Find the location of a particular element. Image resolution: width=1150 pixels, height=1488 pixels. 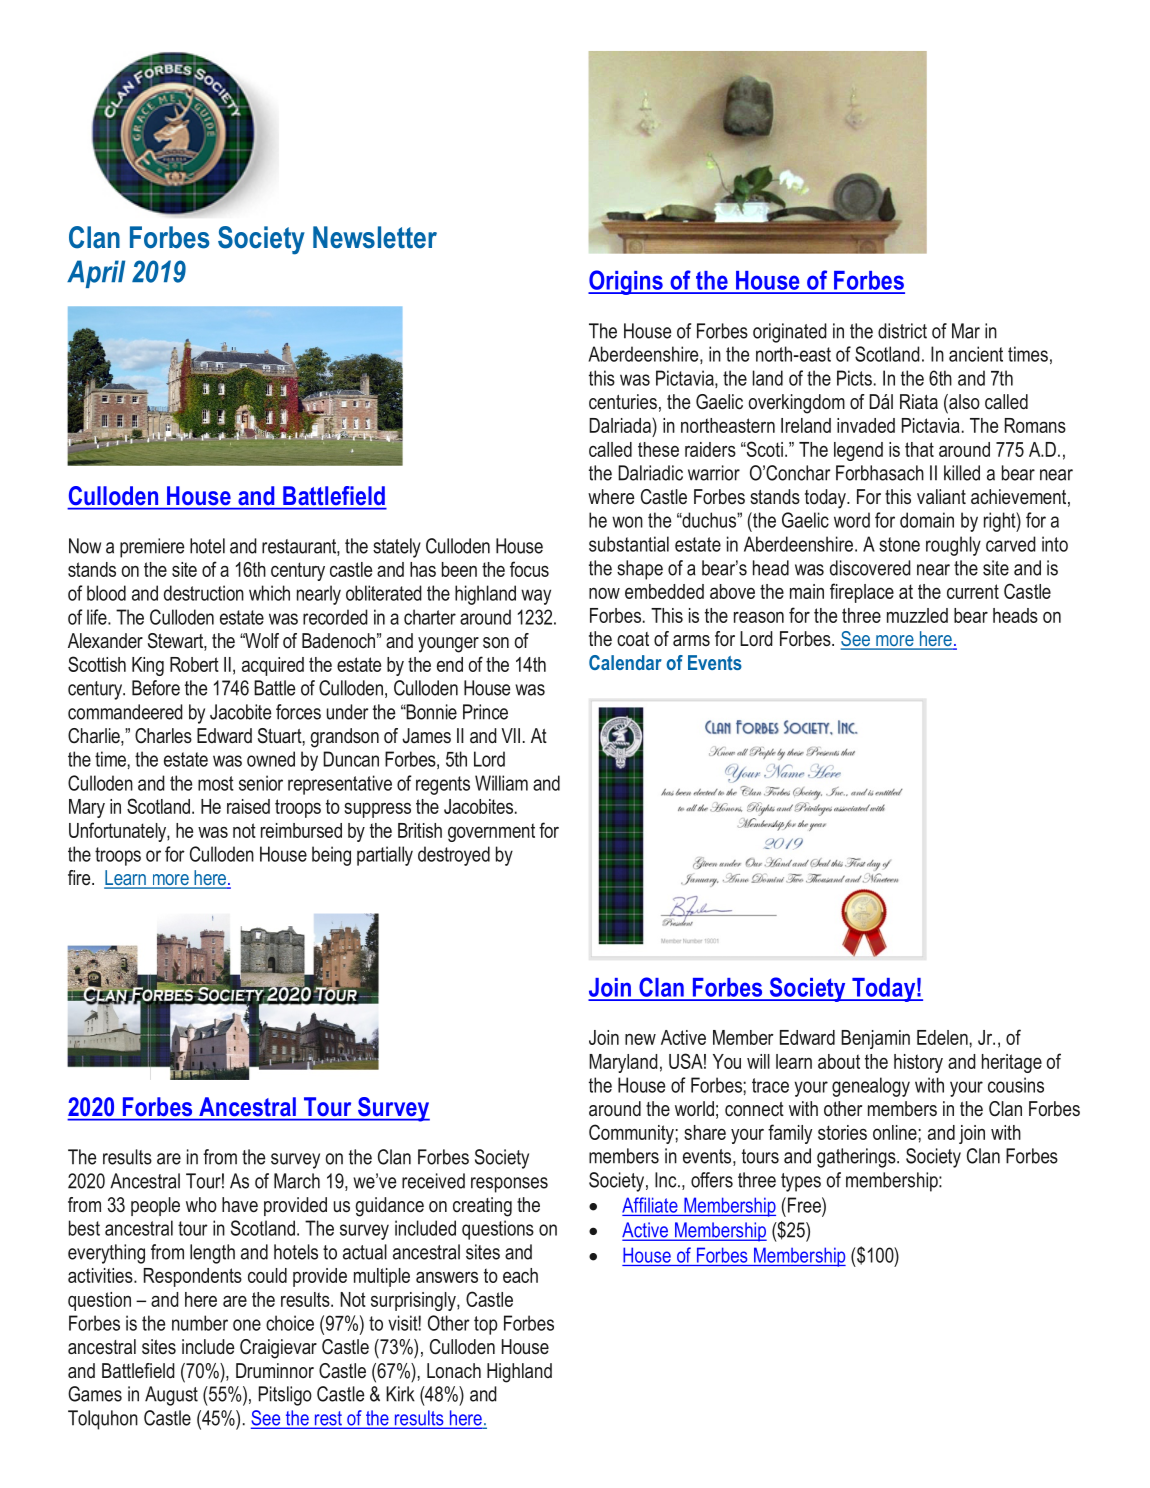

number is located at coordinates (200, 1323).
